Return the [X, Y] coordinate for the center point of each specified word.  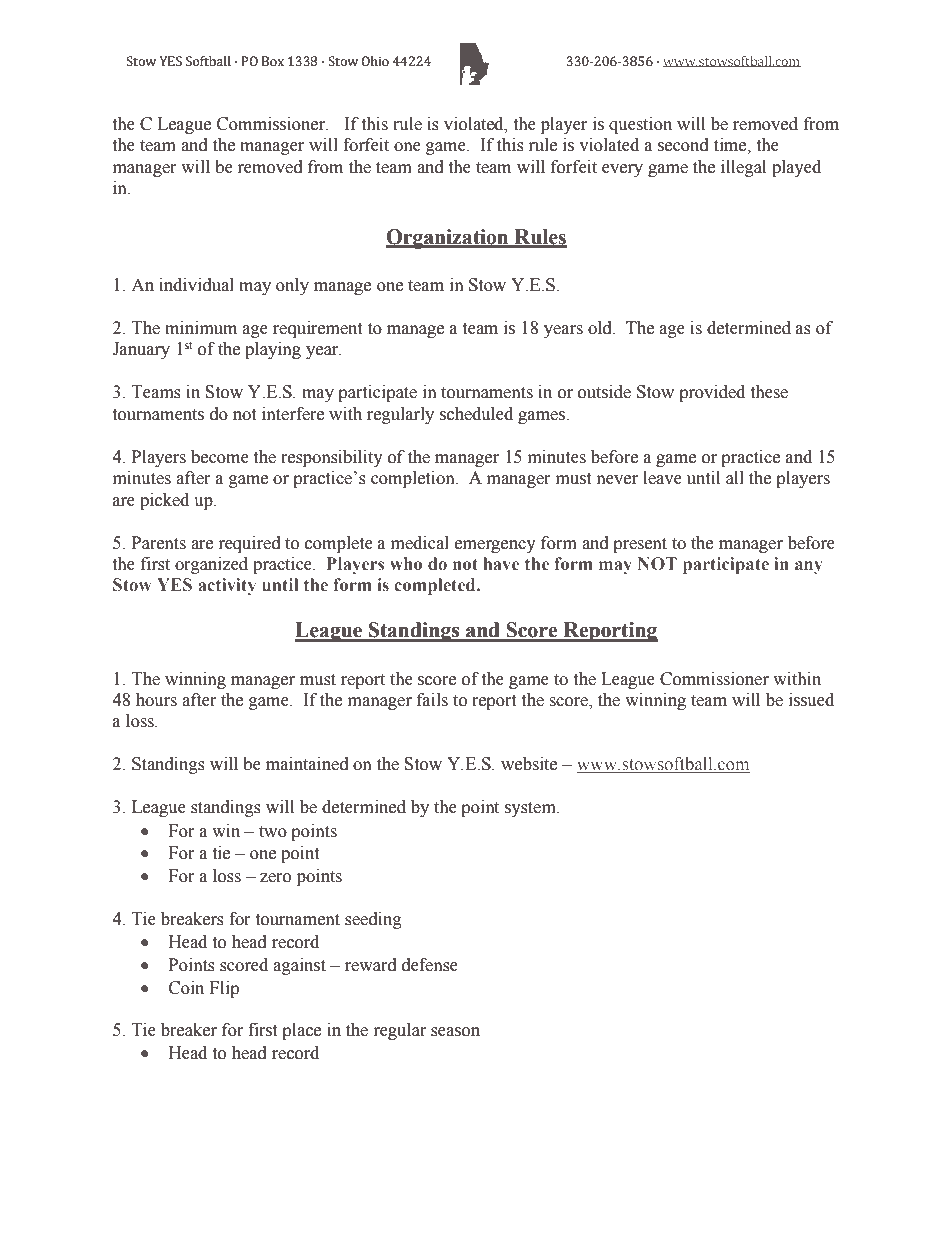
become [220, 457]
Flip [224, 989]
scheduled [476, 414]
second [683, 145]
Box [273, 61]
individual [196, 285]
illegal [743, 168]
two [273, 832]
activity [227, 586]
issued [811, 700]
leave [662, 478]
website [529, 764]
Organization [448, 239]
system [531, 809]
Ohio [375, 61]
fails [432, 700]
